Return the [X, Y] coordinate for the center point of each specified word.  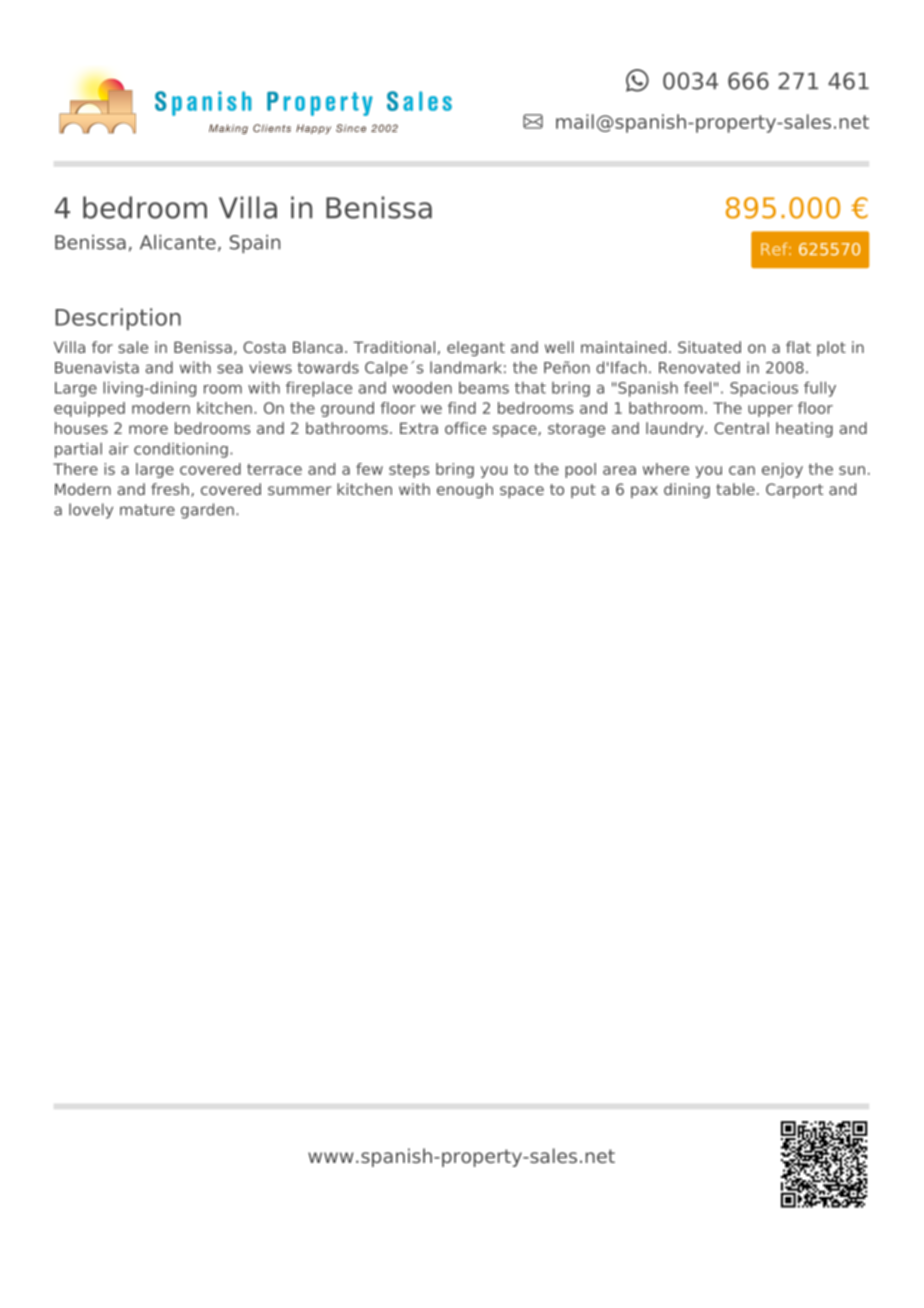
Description [118, 319]
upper [770, 411]
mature [147, 510]
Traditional [394, 347]
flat [798, 347]
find [462, 408]
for [102, 347]
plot [831, 348]
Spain [255, 244]
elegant [476, 348]
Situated [709, 347]
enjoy [782, 470]
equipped [89, 409]
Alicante [178, 242]
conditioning [181, 450]
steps [409, 471]
